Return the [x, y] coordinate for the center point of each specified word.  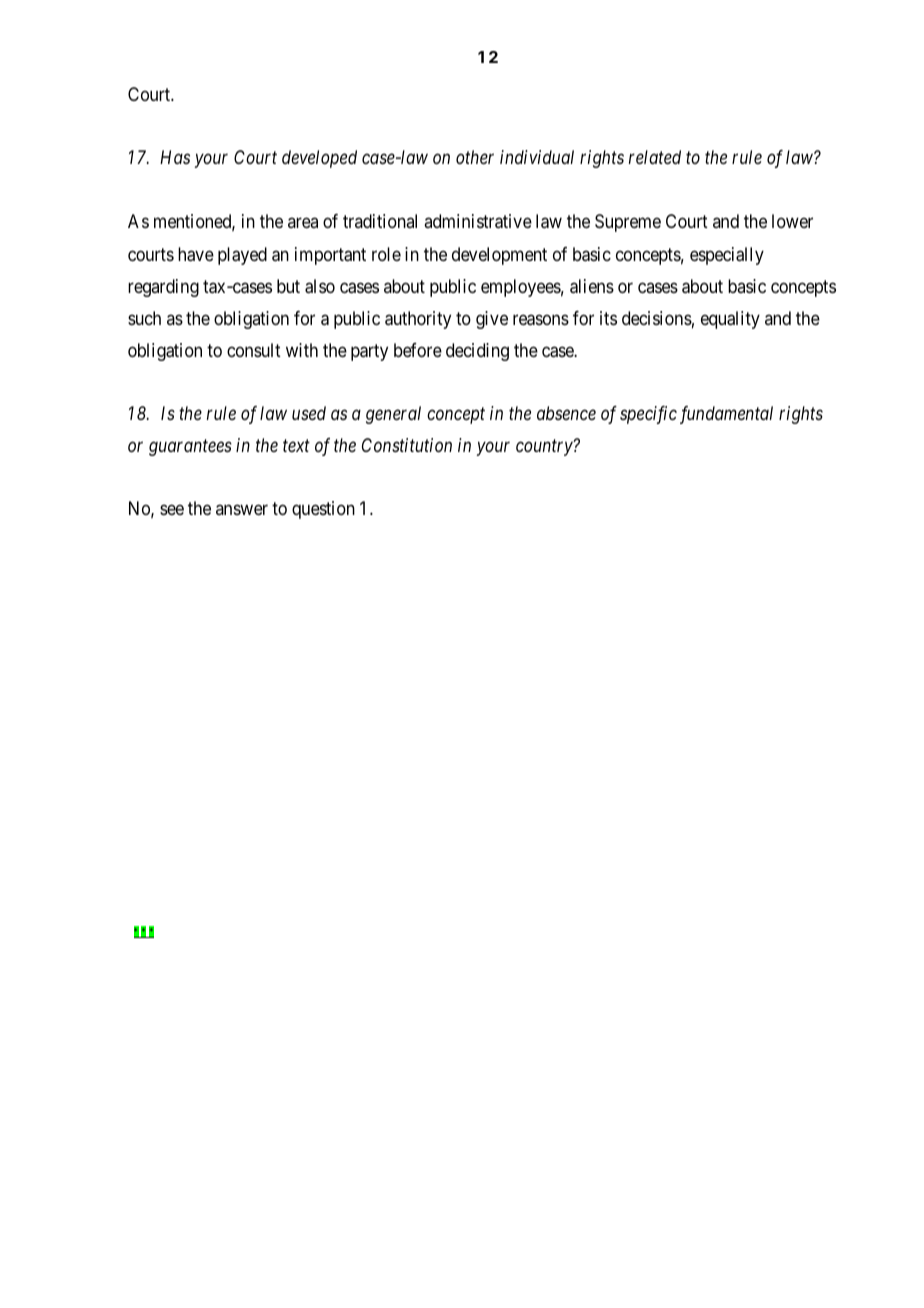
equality [730, 320]
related [655, 157]
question [323, 510]
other [475, 157]
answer [242, 510]
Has [175, 157]
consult [254, 350]
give [492, 320]
